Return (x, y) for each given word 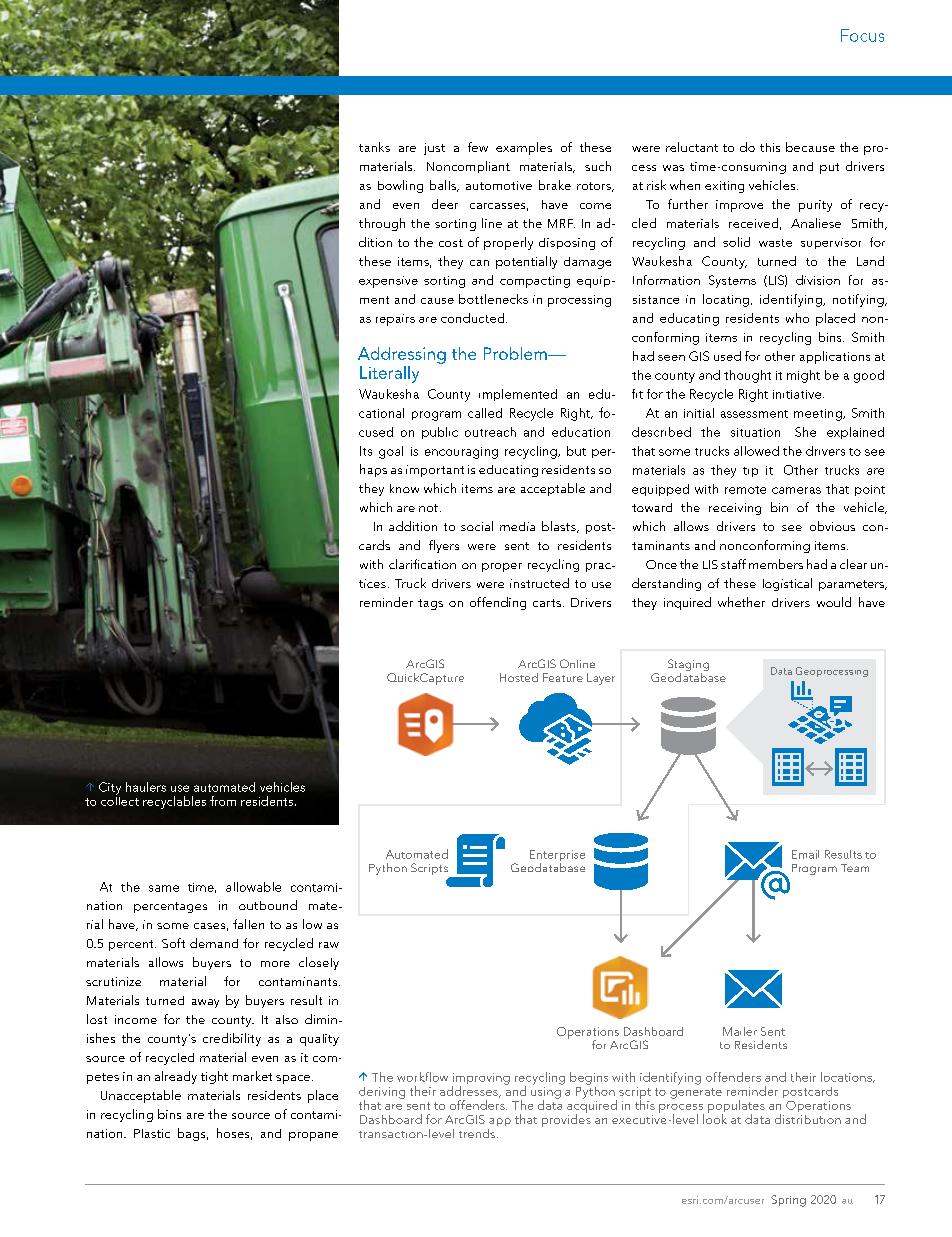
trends (477, 1133)
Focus (862, 35)
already (176, 1077)
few (478, 147)
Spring (788, 1201)
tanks (374, 147)
